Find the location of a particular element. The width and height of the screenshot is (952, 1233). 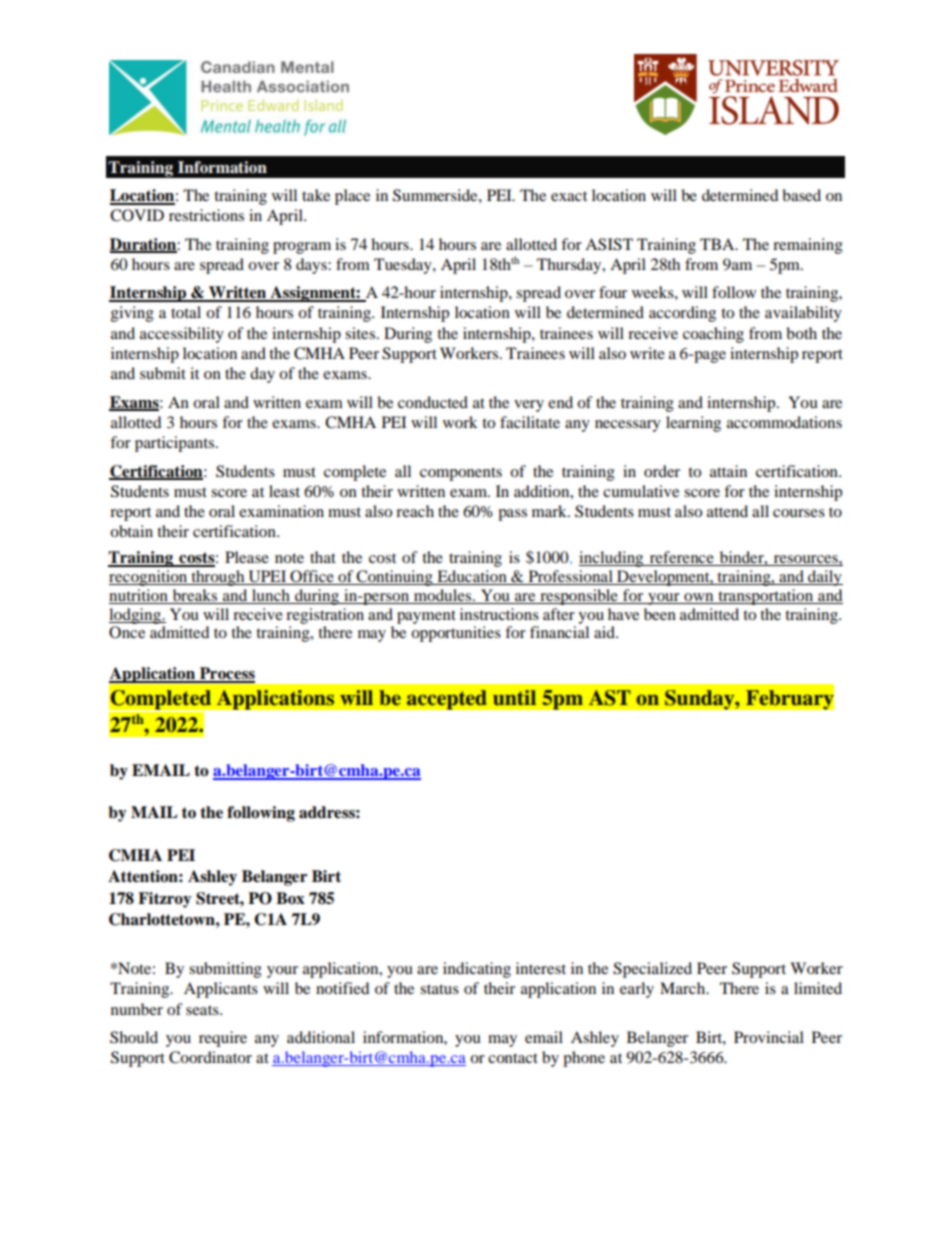

transportation is located at coordinates (766, 597).
